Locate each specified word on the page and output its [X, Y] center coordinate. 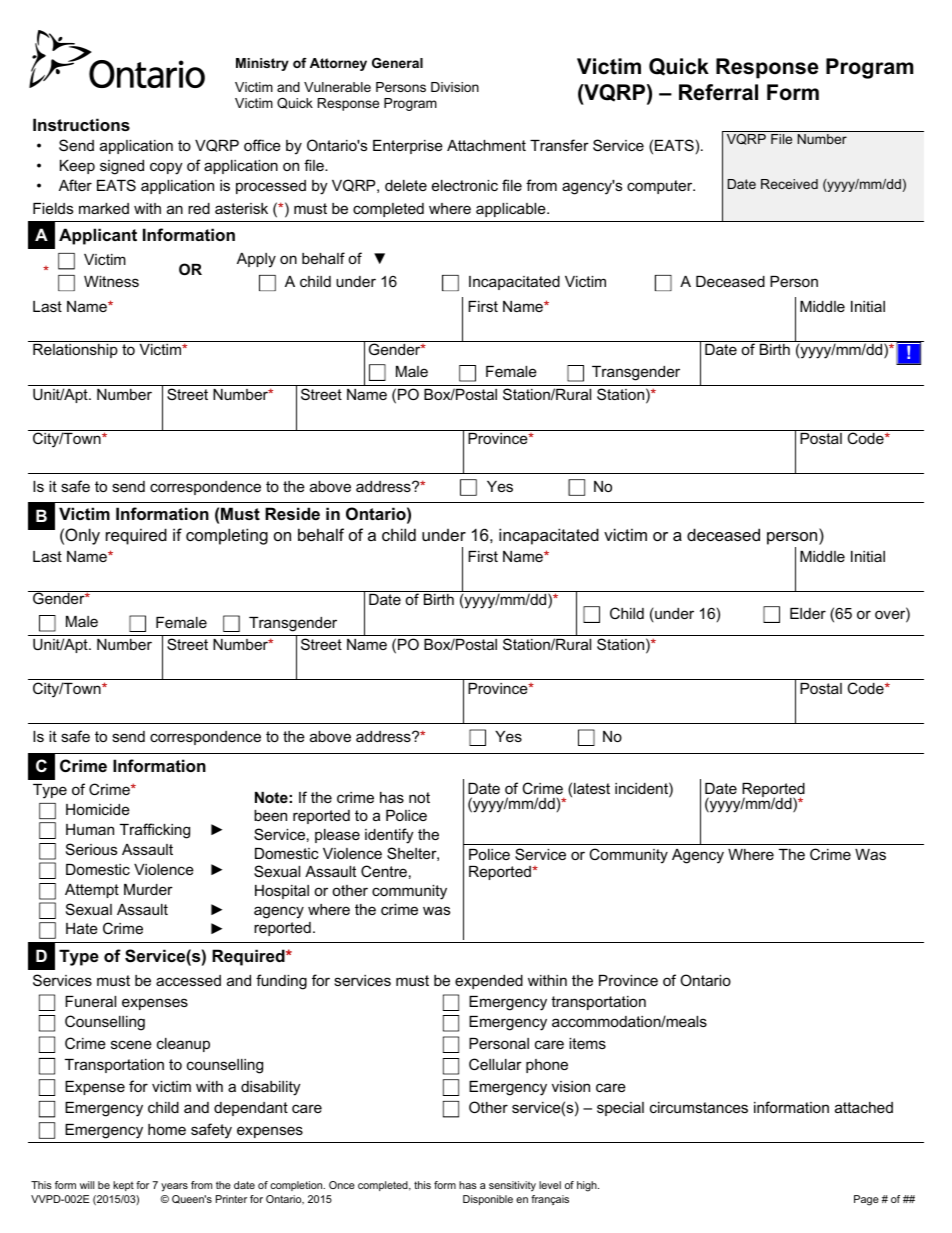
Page [866, 1200]
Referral [718, 92]
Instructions [81, 124]
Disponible [488, 1200]
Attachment [486, 145]
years [174, 1187]
